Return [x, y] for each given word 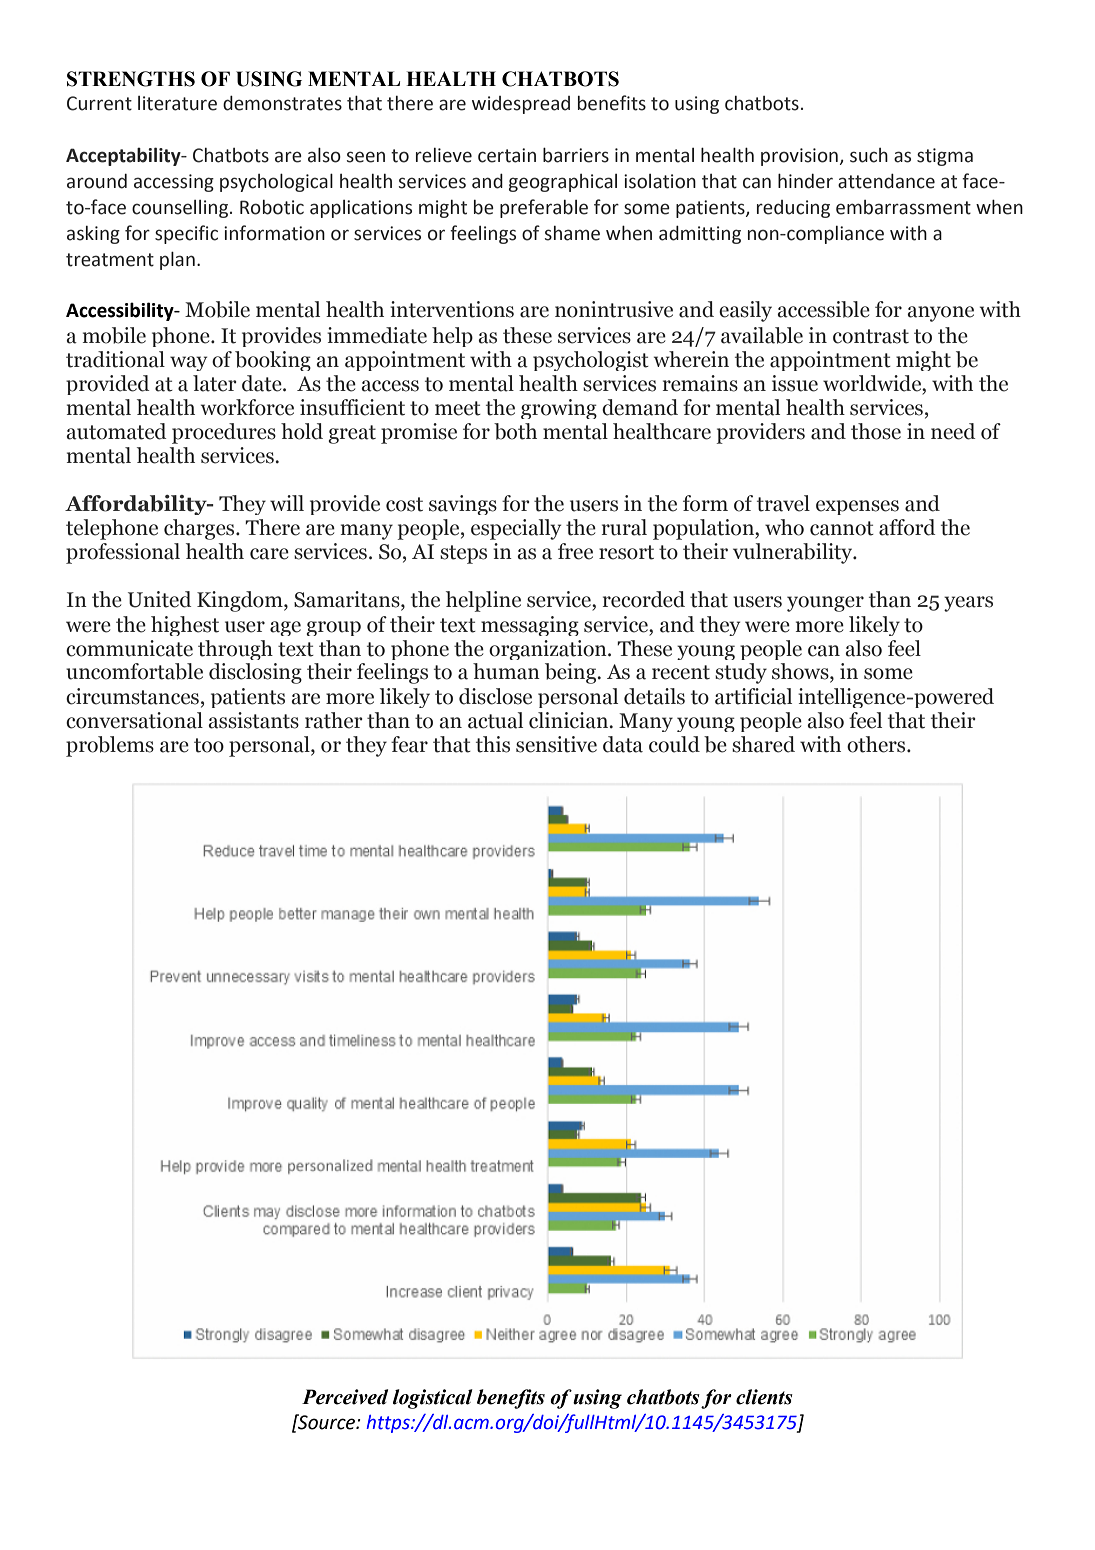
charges [200, 529]
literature [177, 103]
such [869, 155]
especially [516, 529]
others [877, 744]
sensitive [556, 744]
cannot [842, 528]
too [209, 745]
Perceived [345, 1397]
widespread [521, 105]
